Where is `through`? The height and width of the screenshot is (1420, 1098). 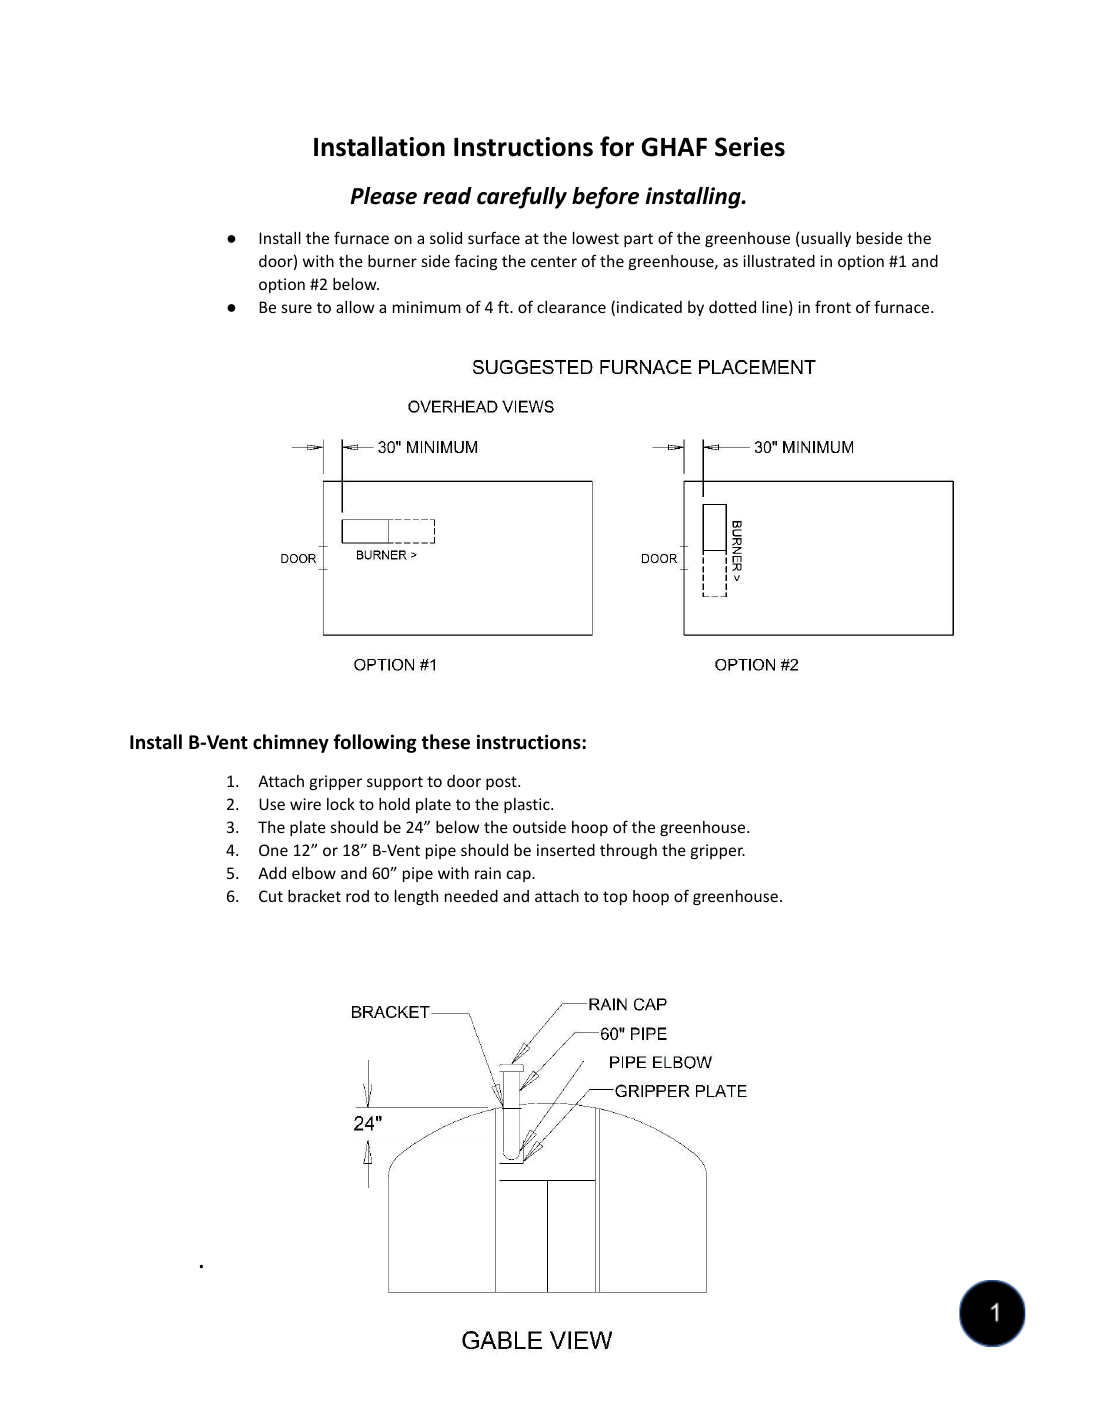 through is located at coordinates (628, 851).
